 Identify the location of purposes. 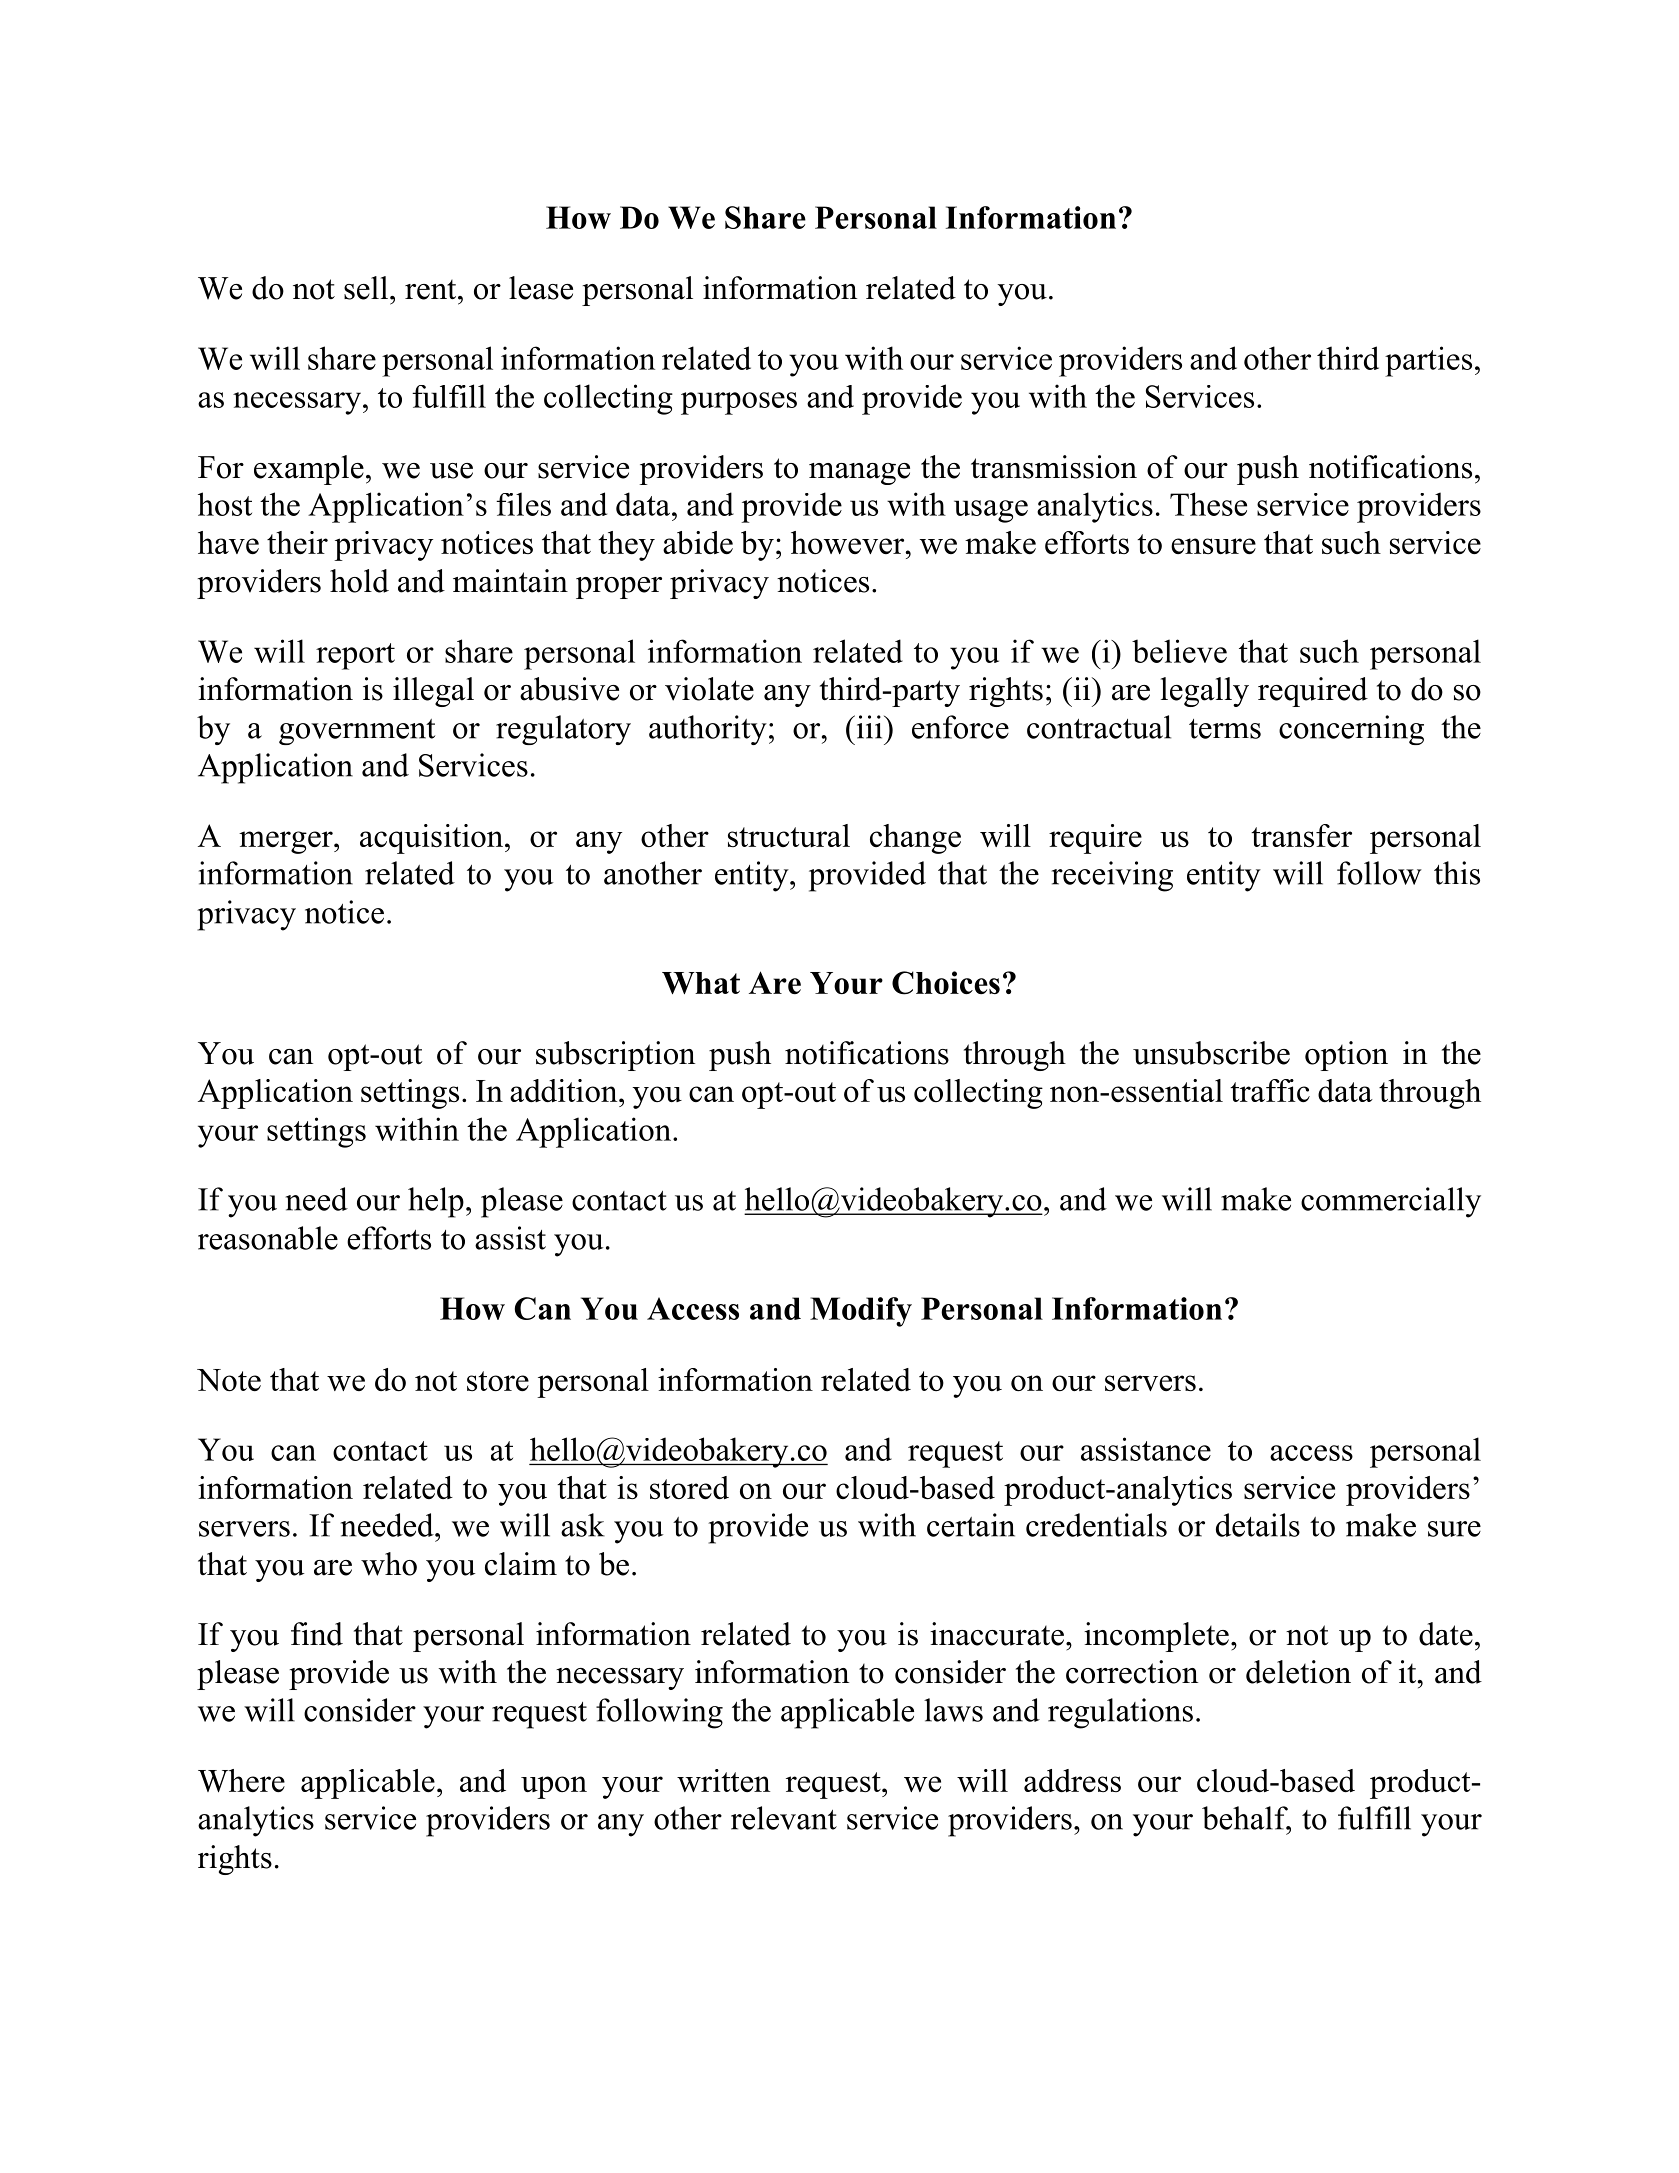
(739, 403).
